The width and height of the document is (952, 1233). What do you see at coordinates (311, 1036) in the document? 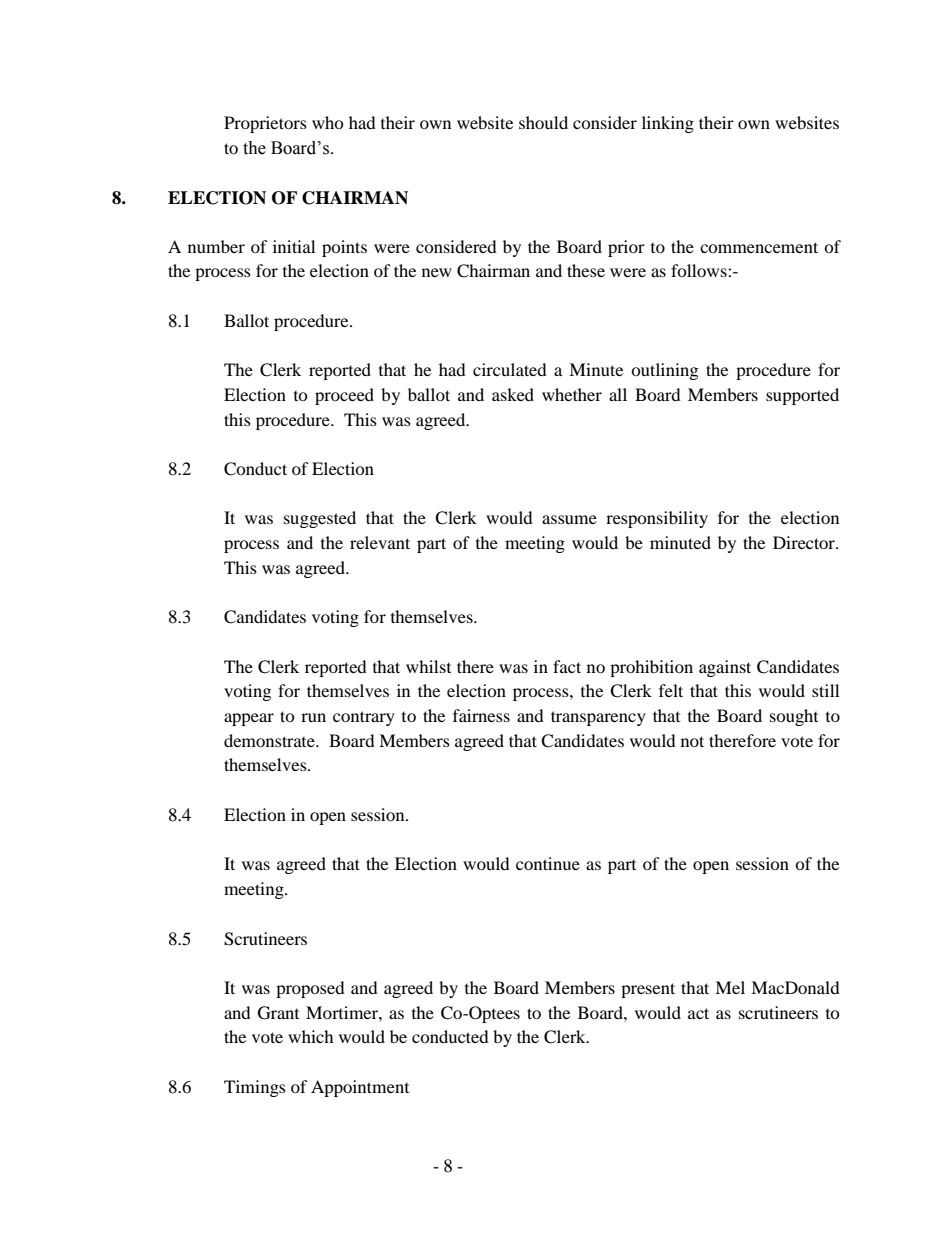
I see `which` at bounding box center [311, 1036].
